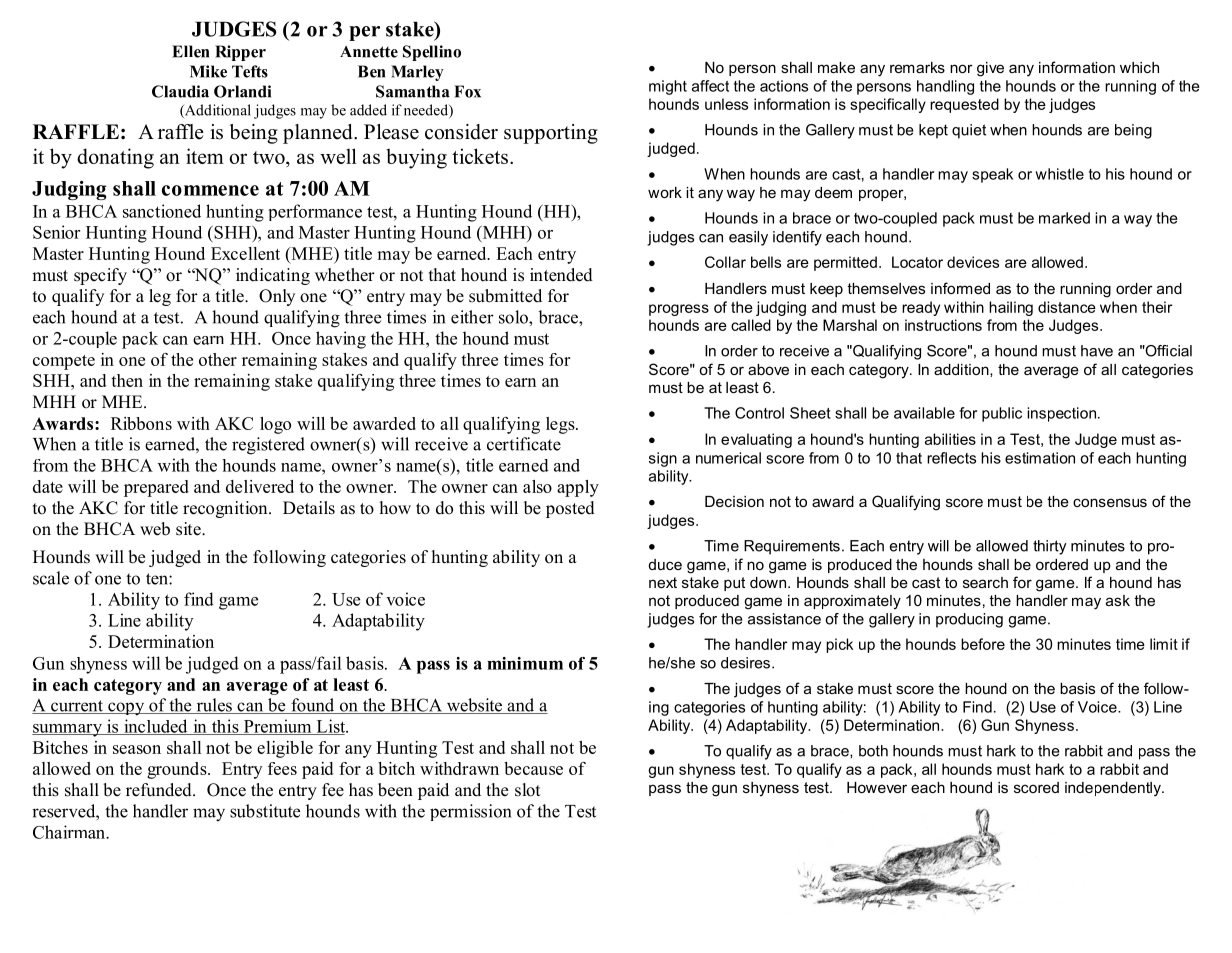 The height and width of the screenshot is (953, 1232). What do you see at coordinates (969, 620) in the screenshot?
I see `producing` at bounding box center [969, 620].
